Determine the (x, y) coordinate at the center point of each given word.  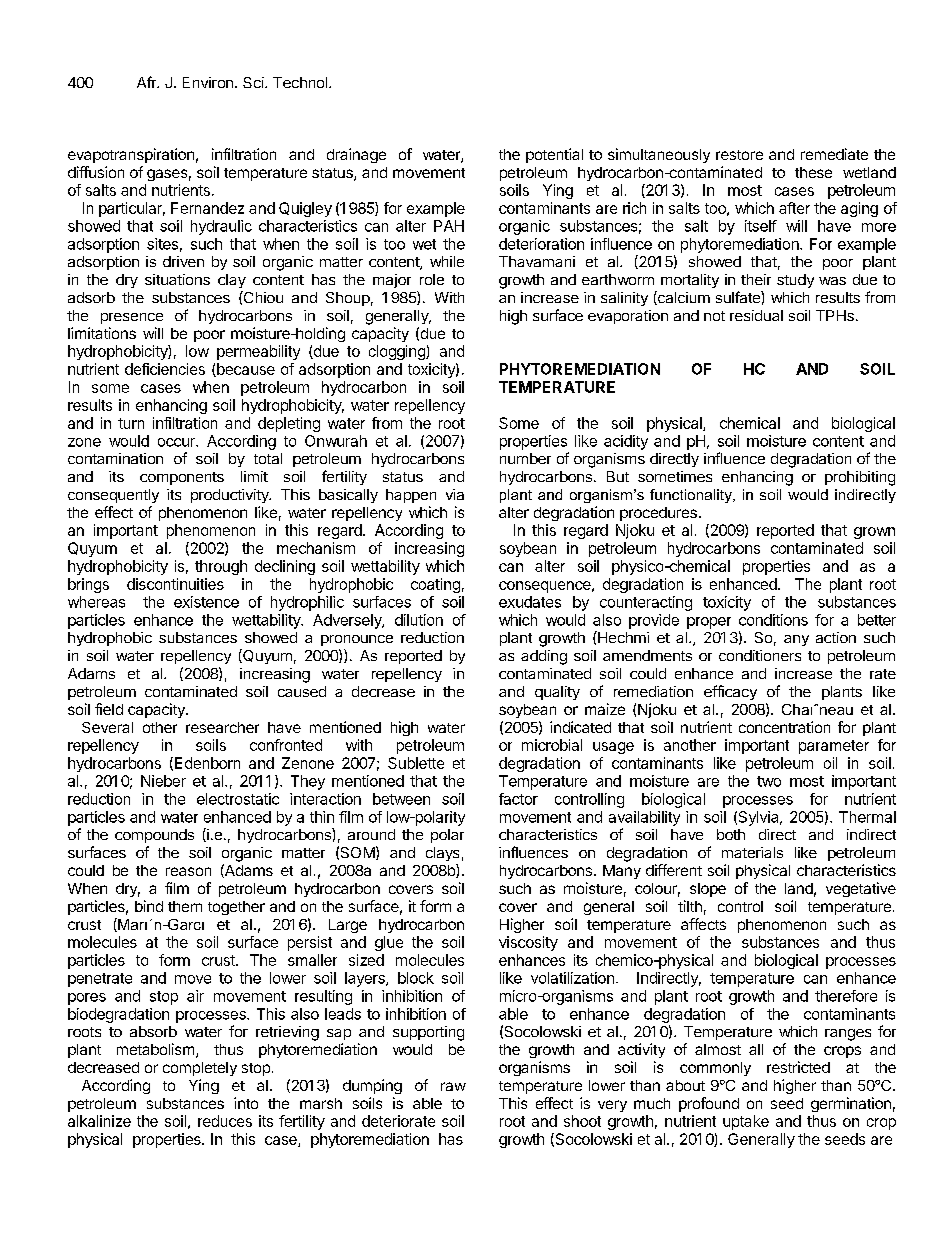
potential (554, 155)
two (769, 781)
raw (453, 1086)
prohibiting (860, 478)
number (525, 458)
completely (200, 1069)
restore (739, 155)
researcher (222, 727)
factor (518, 799)
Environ (208, 82)
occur (177, 442)
